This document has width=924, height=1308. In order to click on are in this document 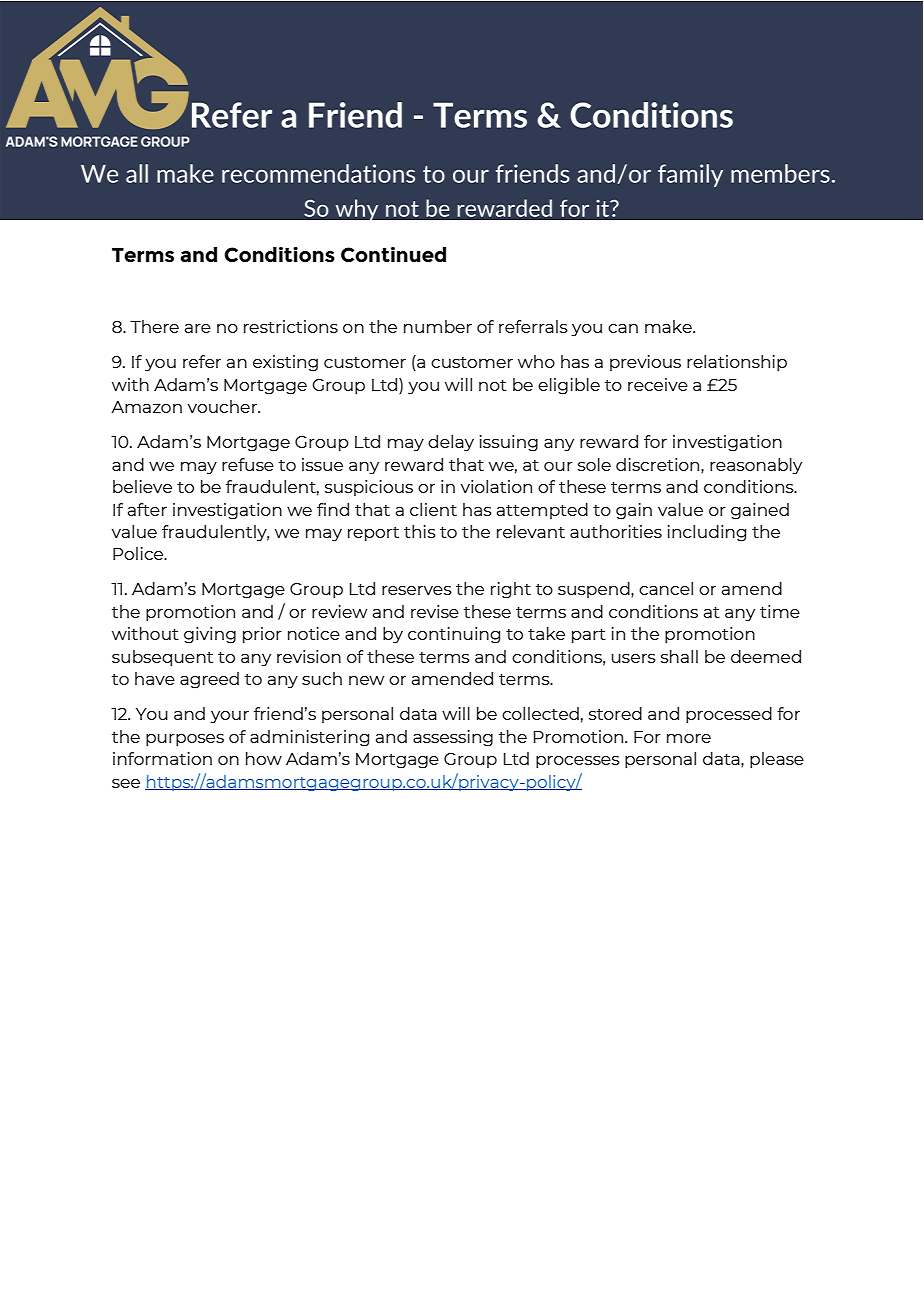, I will do `click(198, 328)`.
